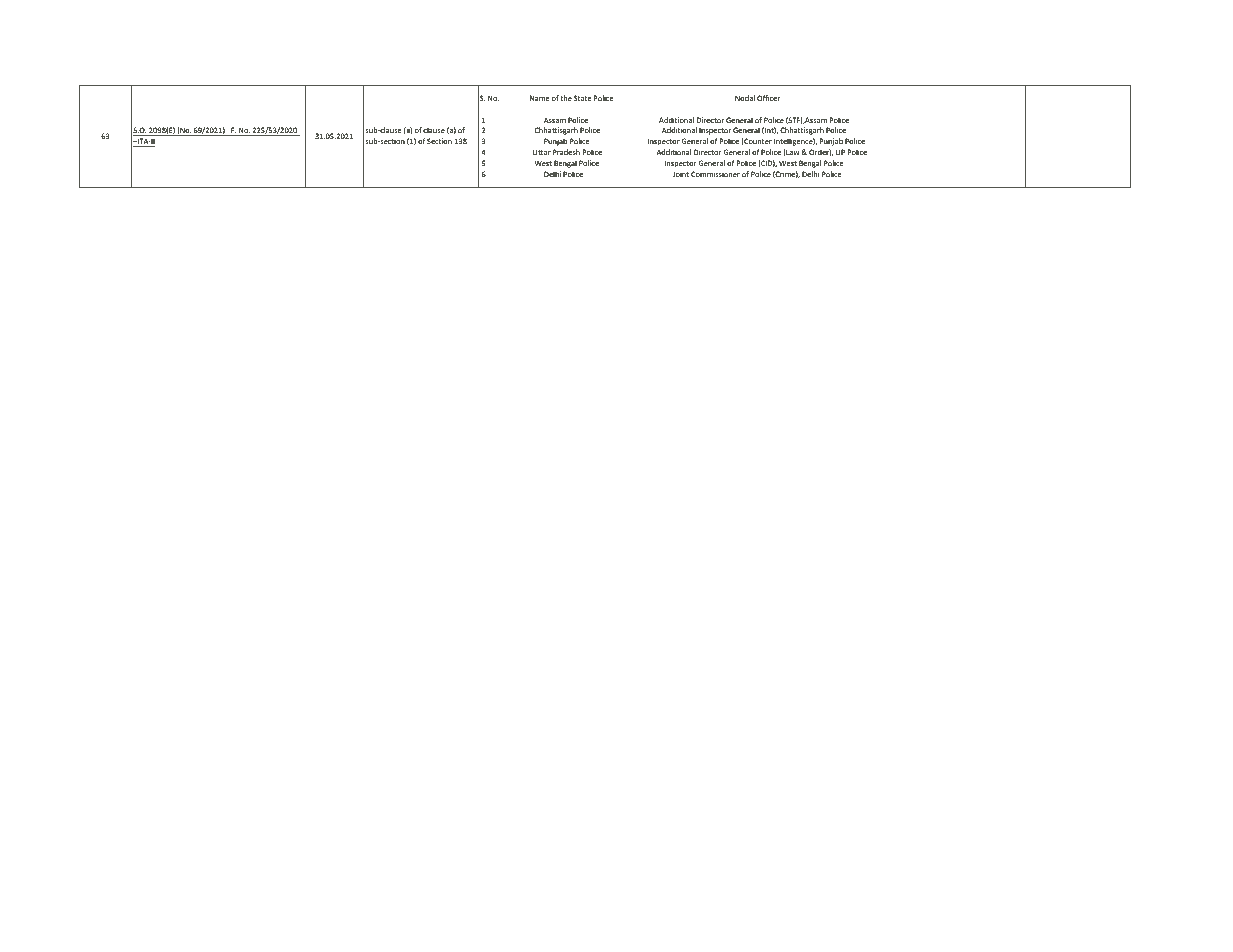 This image has width=1233, height=952. What do you see at coordinates (542, 152) in the image?
I see `Uttar` at bounding box center [542, 152].
